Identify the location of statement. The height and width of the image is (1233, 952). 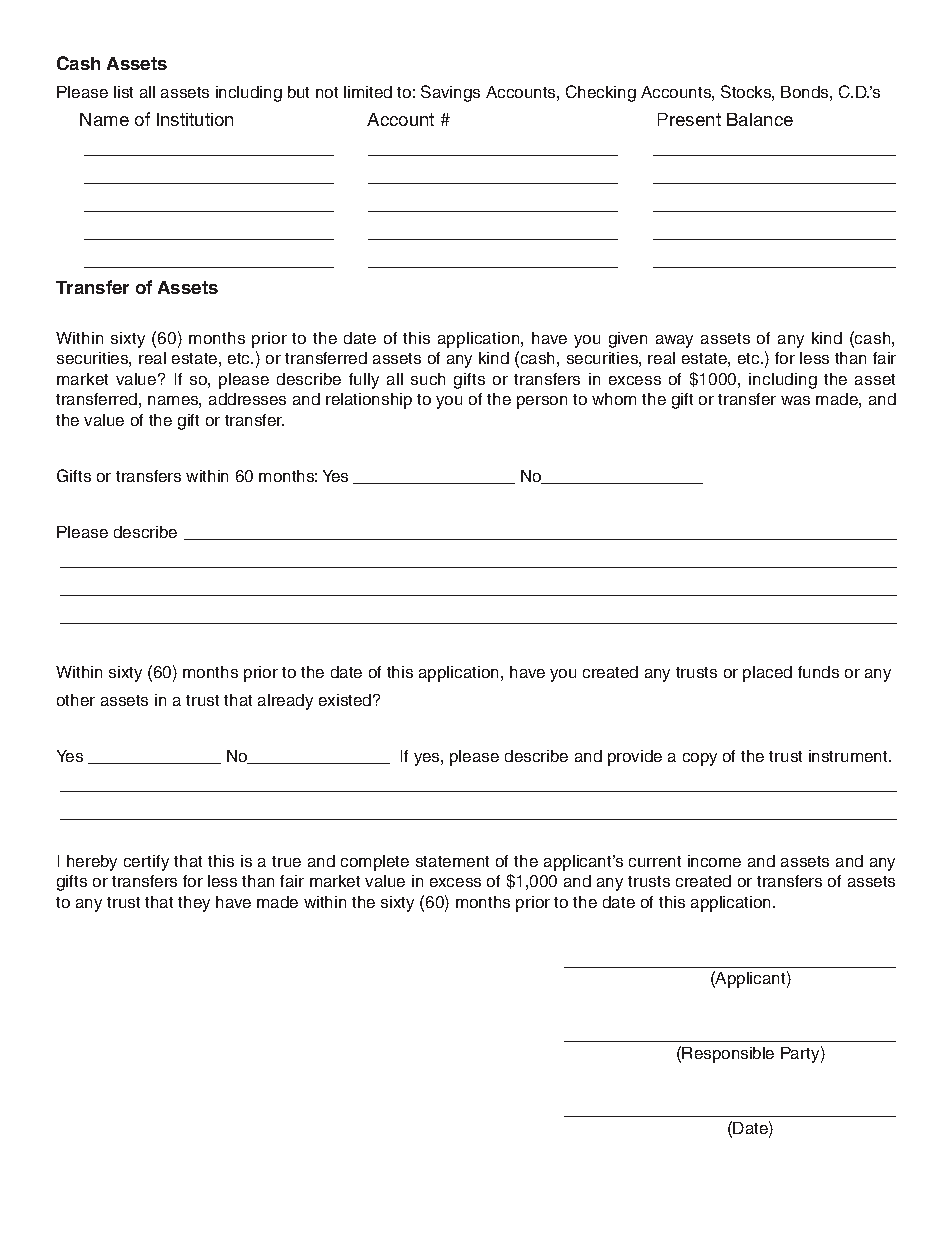
(452, 861).
